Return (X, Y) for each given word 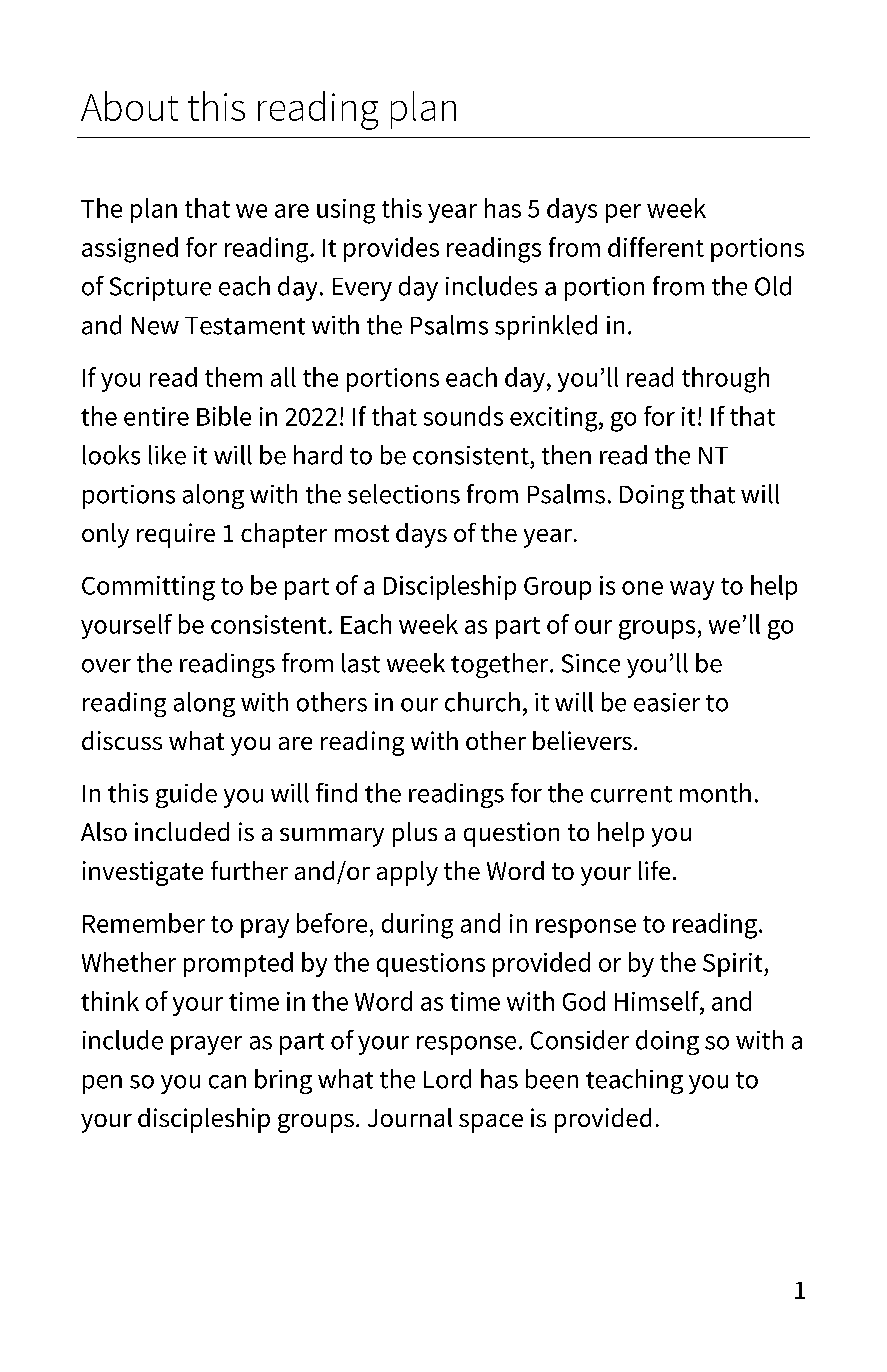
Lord (447, 1079)
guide (186, 795)
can (227, 1082)
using (346, 211)
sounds (463, 416)
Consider (580, 1040)
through (725, 380)
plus (415, 834)
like (167, 455)
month (715, 793)
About (129, 106)
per (623, 213)
